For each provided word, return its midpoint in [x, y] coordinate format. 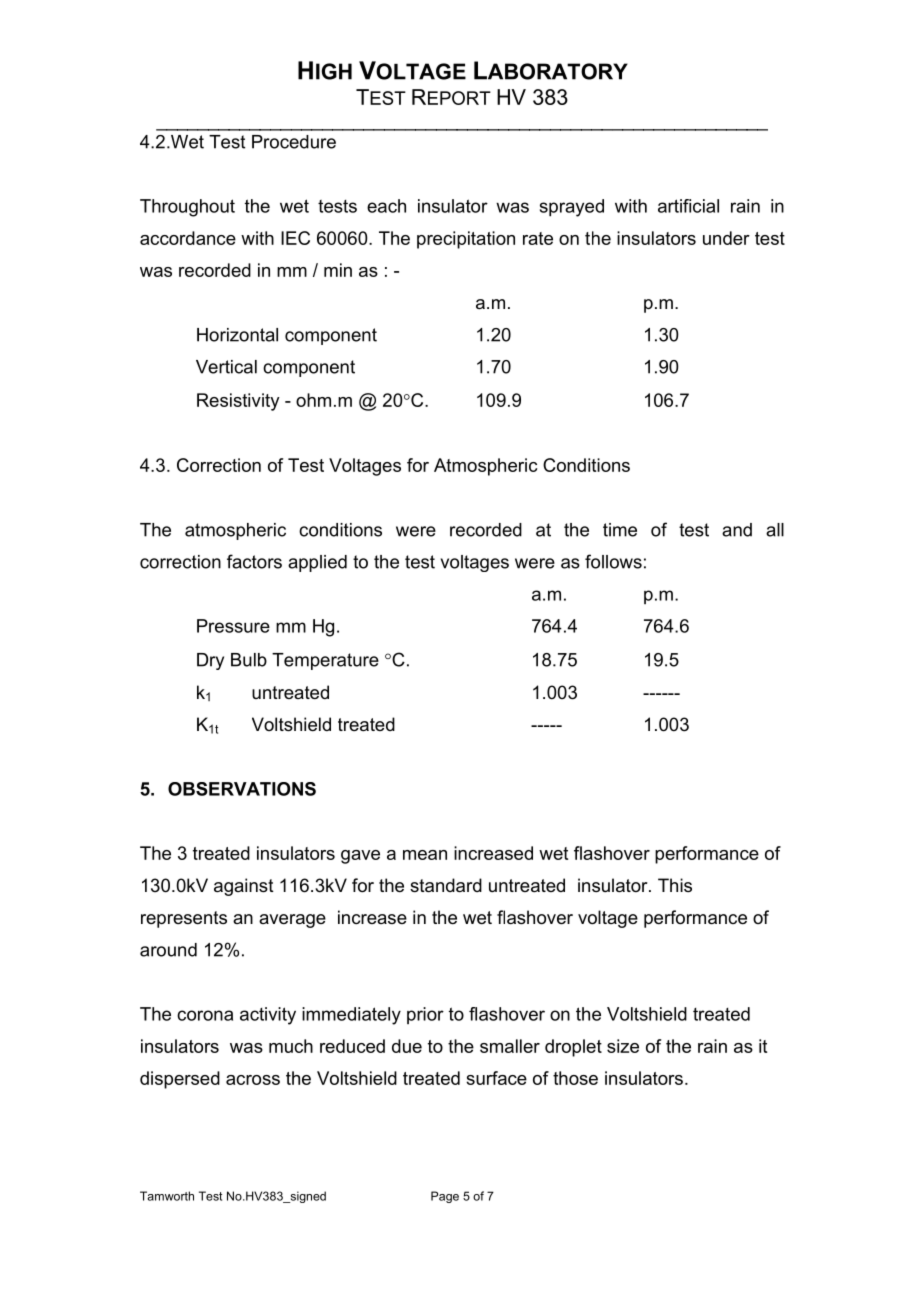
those [575, 1078]
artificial [688, 206]
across [253, 1080]
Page [445, 1197]
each [386, 206]
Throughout [187, 208]
